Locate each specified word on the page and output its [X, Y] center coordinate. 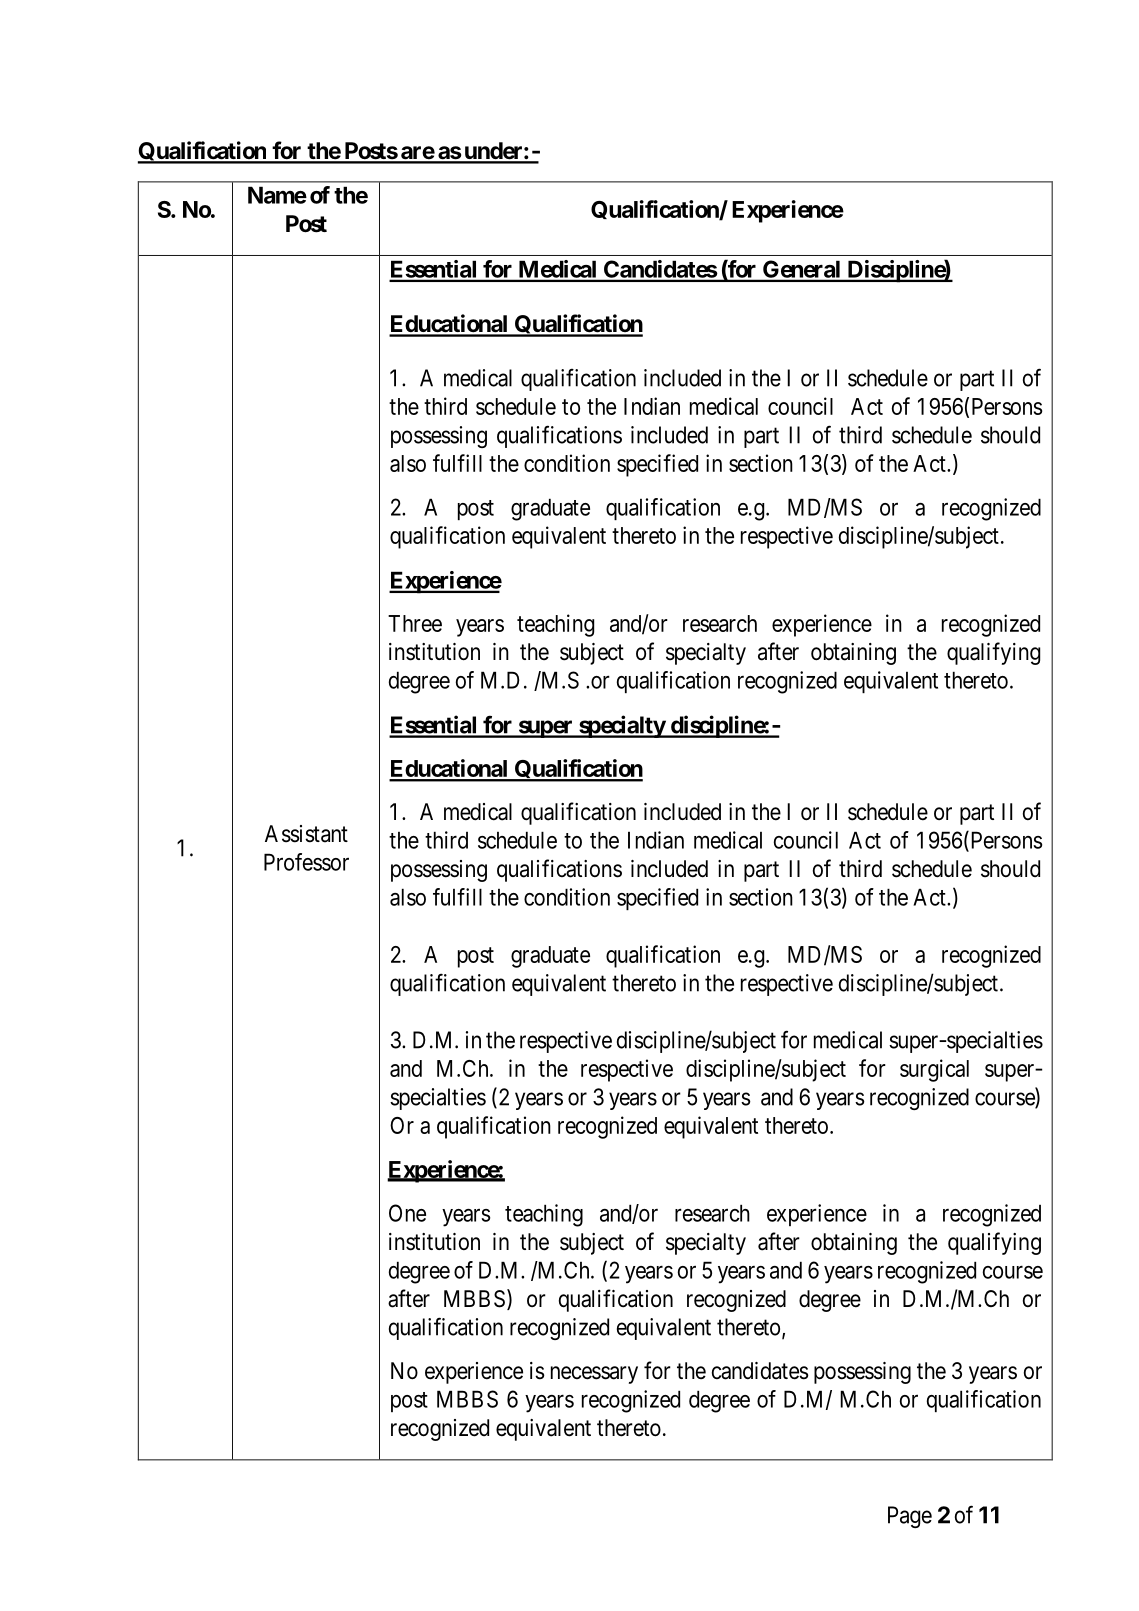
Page [910, 1517]
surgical [934, 1070]
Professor [306, 862]
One [407, 1213]
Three [415, 623]
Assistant [306, 834]
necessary [594, 1375]
